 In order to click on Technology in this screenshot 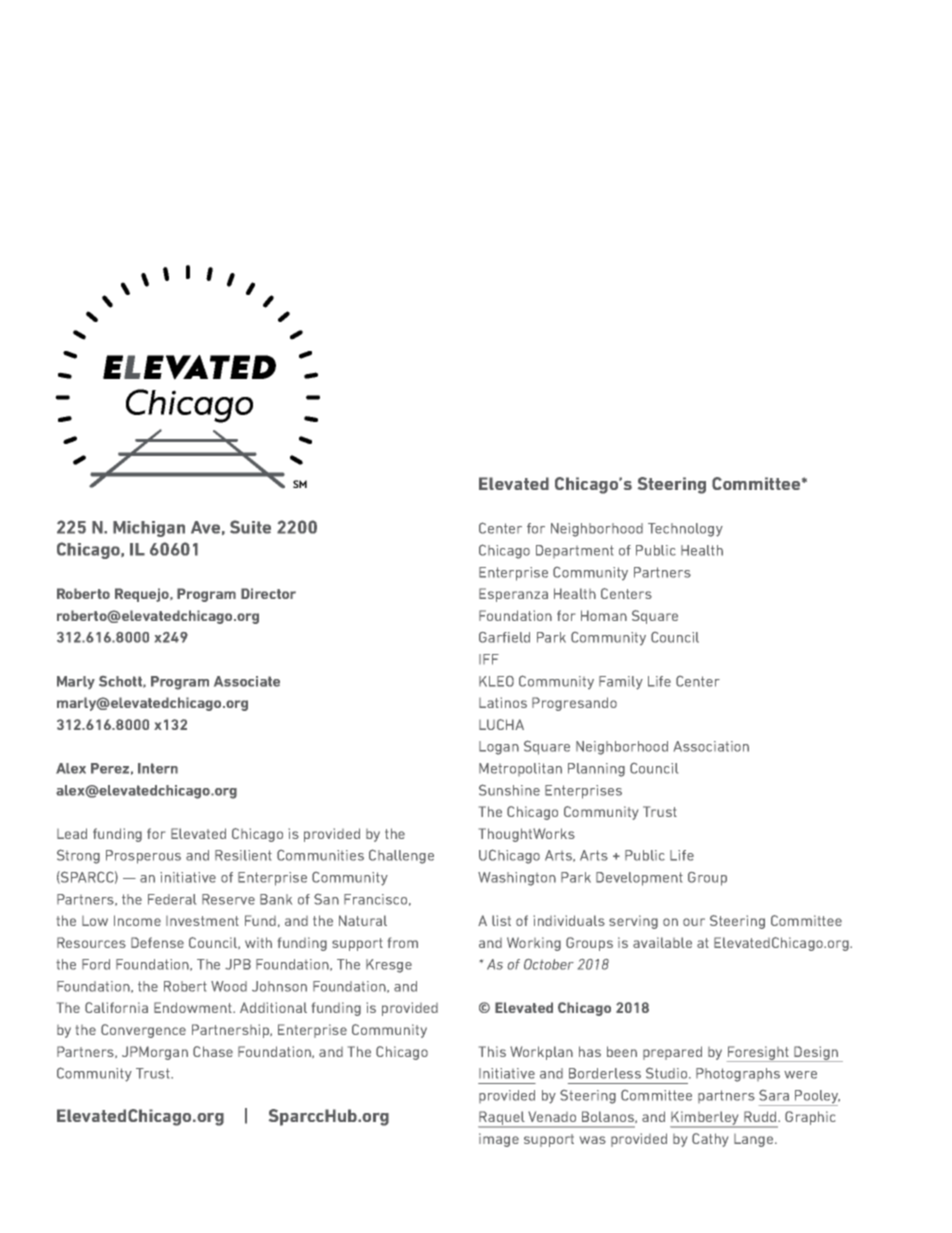, I will do `click(685, 530)`.
